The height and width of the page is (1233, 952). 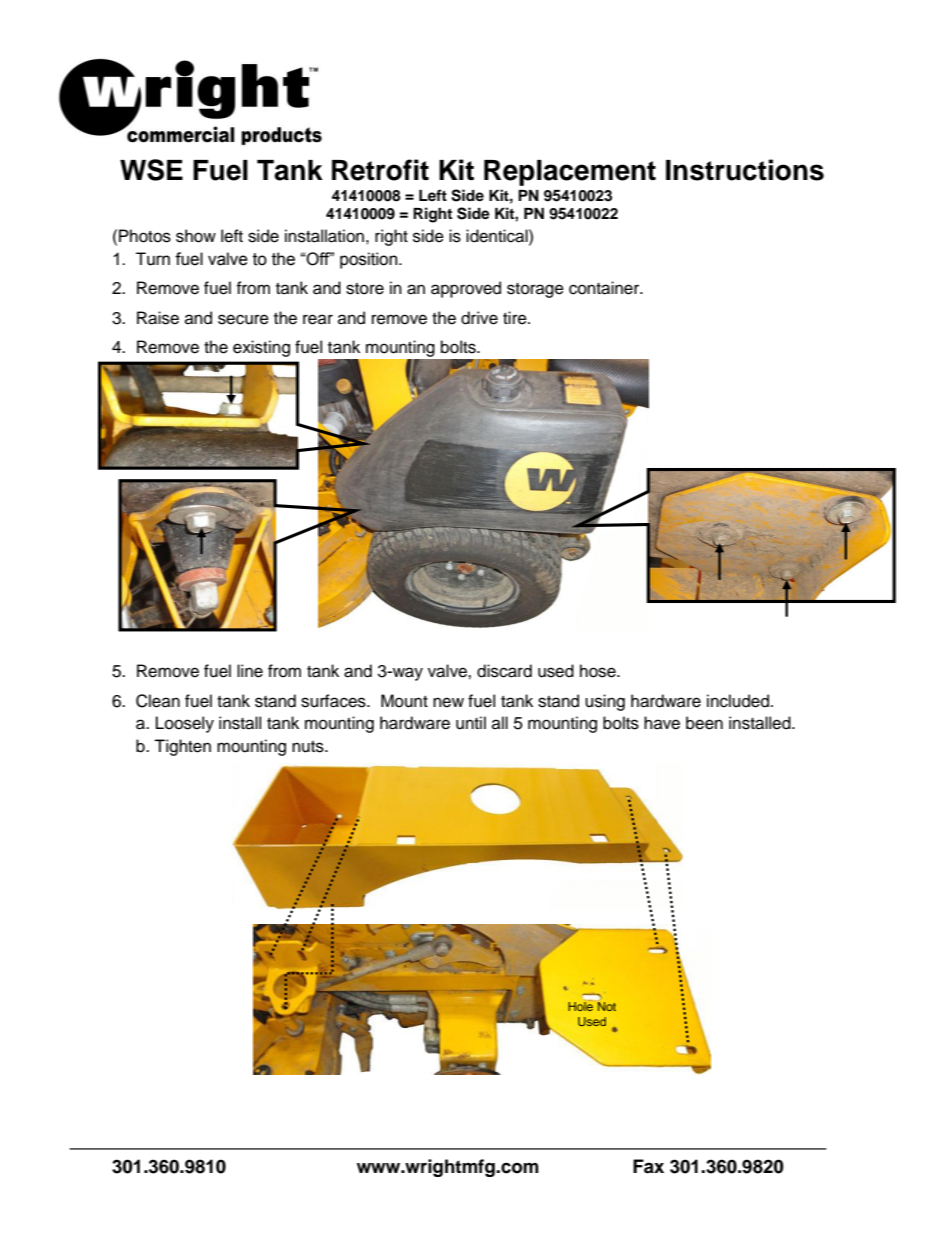 What do you see at coordinates (498, 236) in the page?
I see `identical` at bounding box center [498, 236].
